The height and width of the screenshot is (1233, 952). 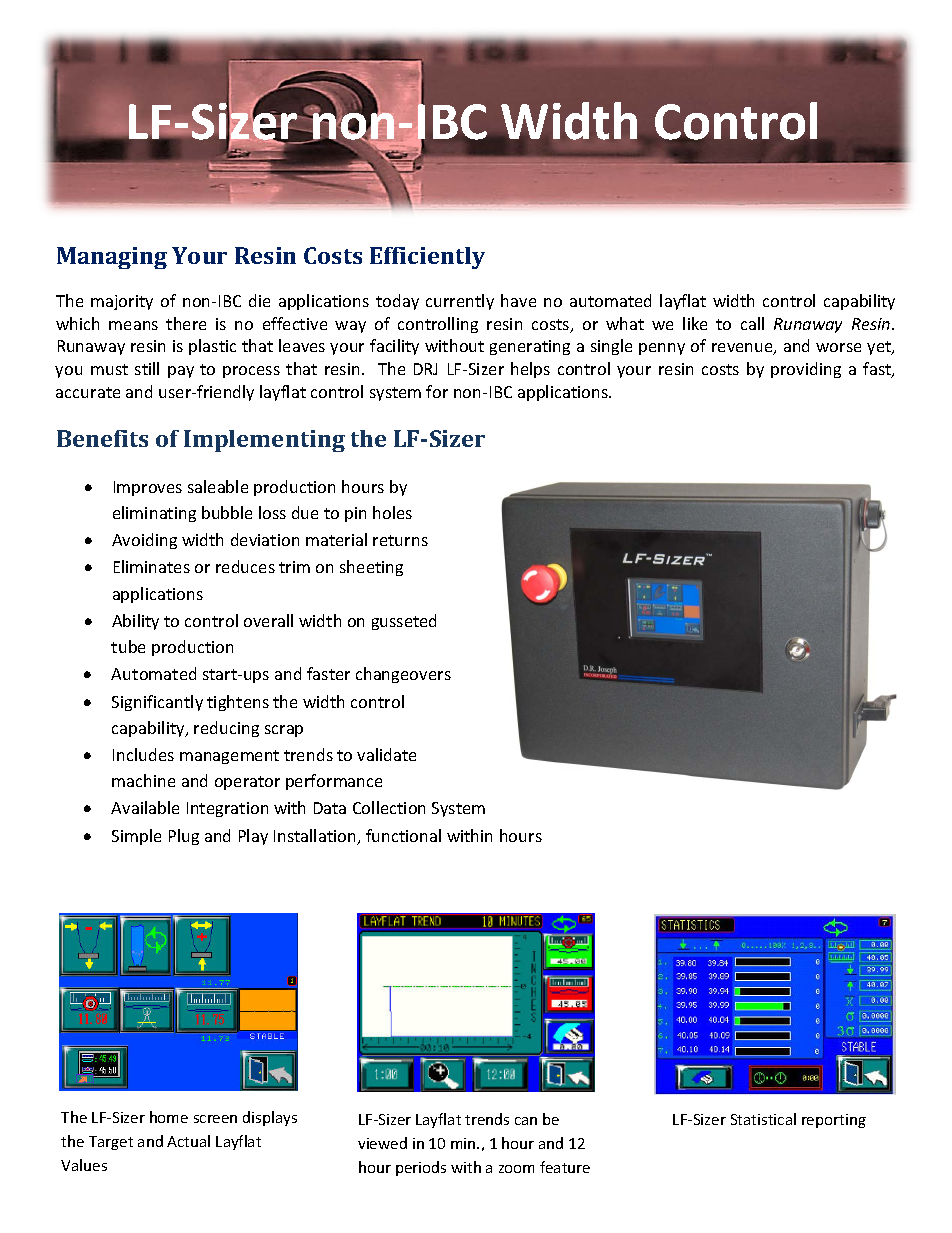 What do you see at coordinates (460, 302) in the screenshot?
I see `currently` at bounding box center [460, 302].
